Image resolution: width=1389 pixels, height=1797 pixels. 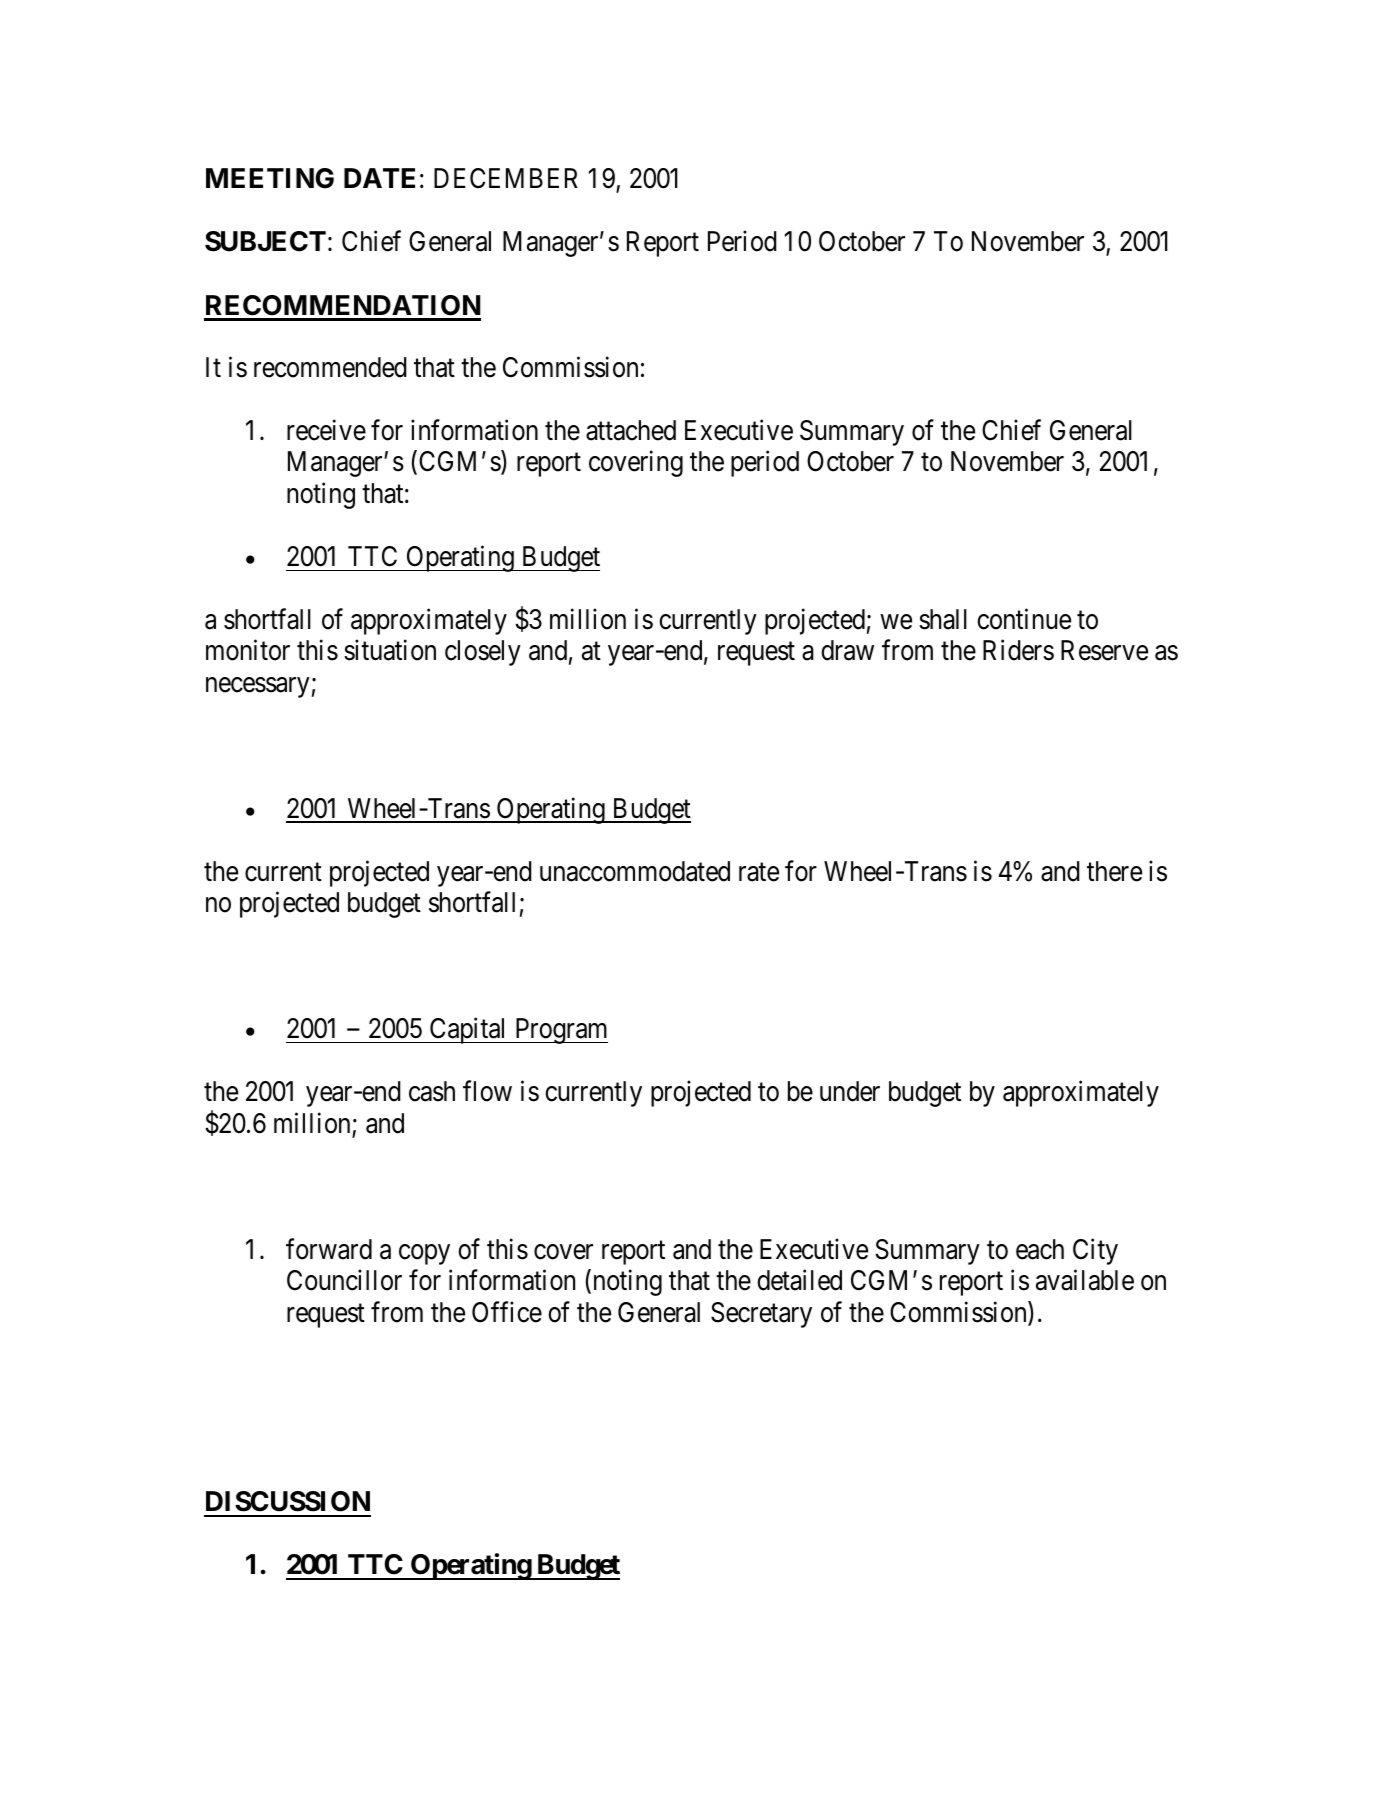 I want to click on SUBJECT, so click(x=265, y=241).
